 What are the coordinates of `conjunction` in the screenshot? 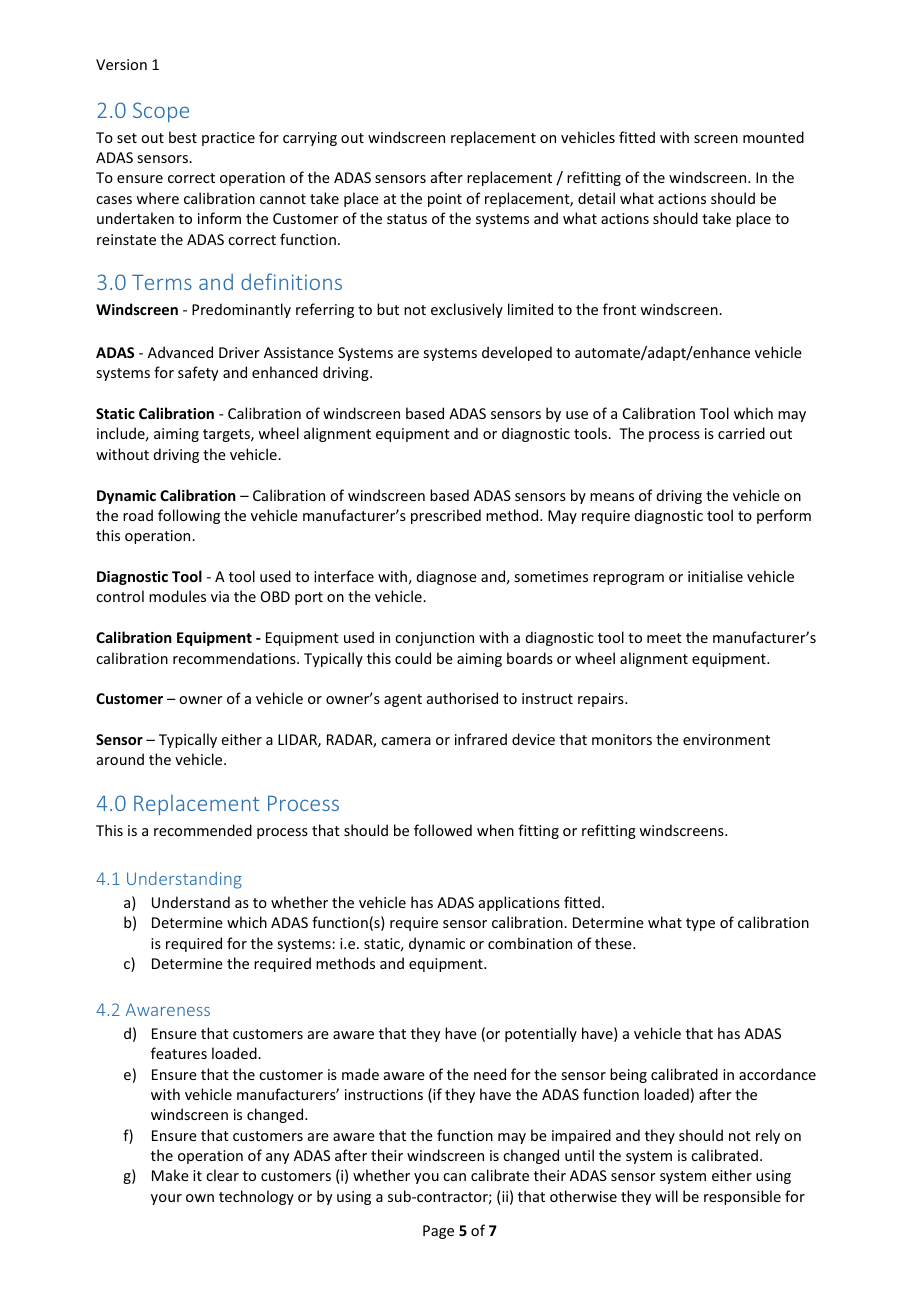 It's located at (434, 639).
